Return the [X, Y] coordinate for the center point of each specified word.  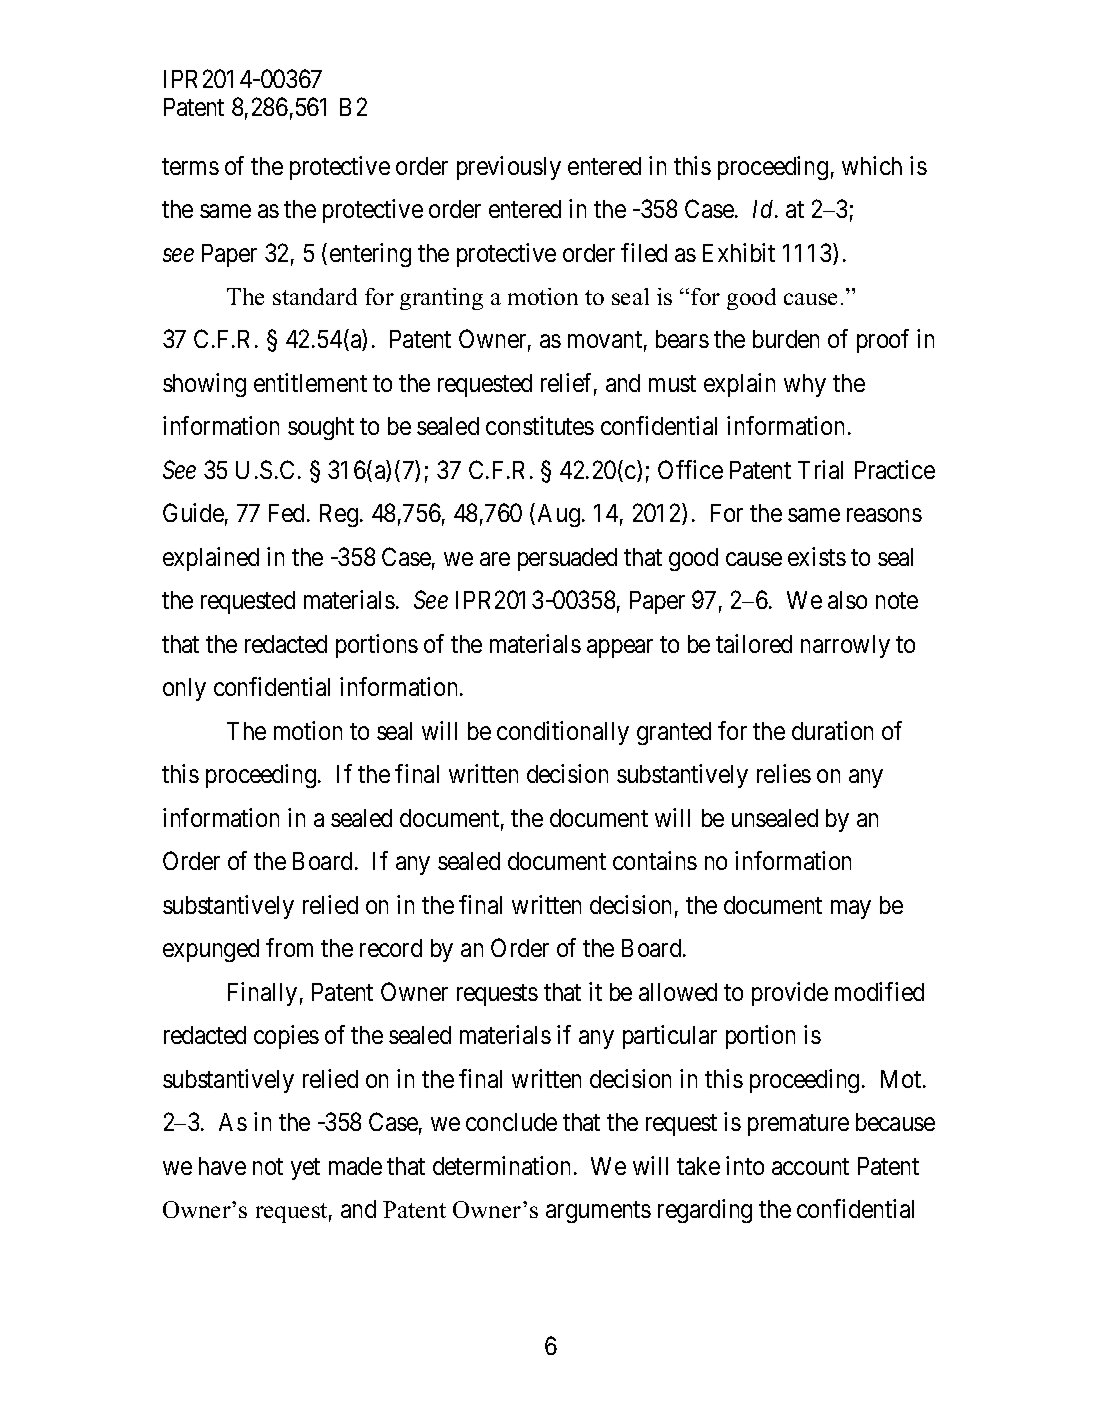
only [184, 689]
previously [509, 168]
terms [190, 166]
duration [832, 730]
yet [305, 1169]
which [872, 165]
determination [501, 1165]
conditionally [563, 733]
